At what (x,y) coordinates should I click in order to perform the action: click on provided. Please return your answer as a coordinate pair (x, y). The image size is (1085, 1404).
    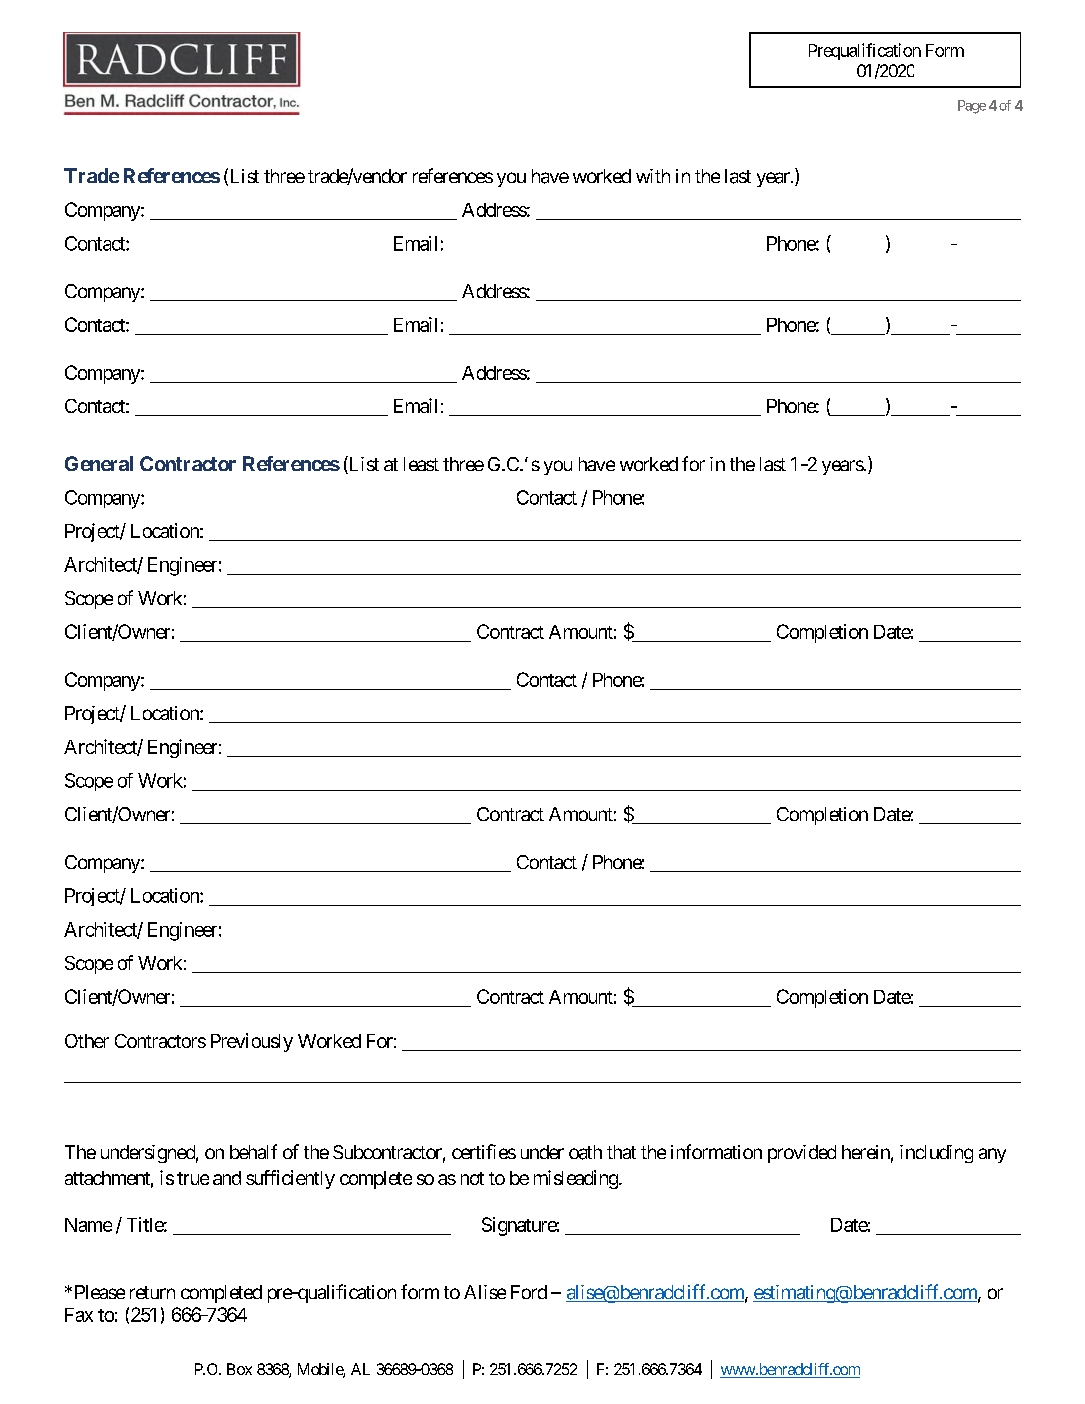
    Looking at the image, I should click on (802, 1154).
